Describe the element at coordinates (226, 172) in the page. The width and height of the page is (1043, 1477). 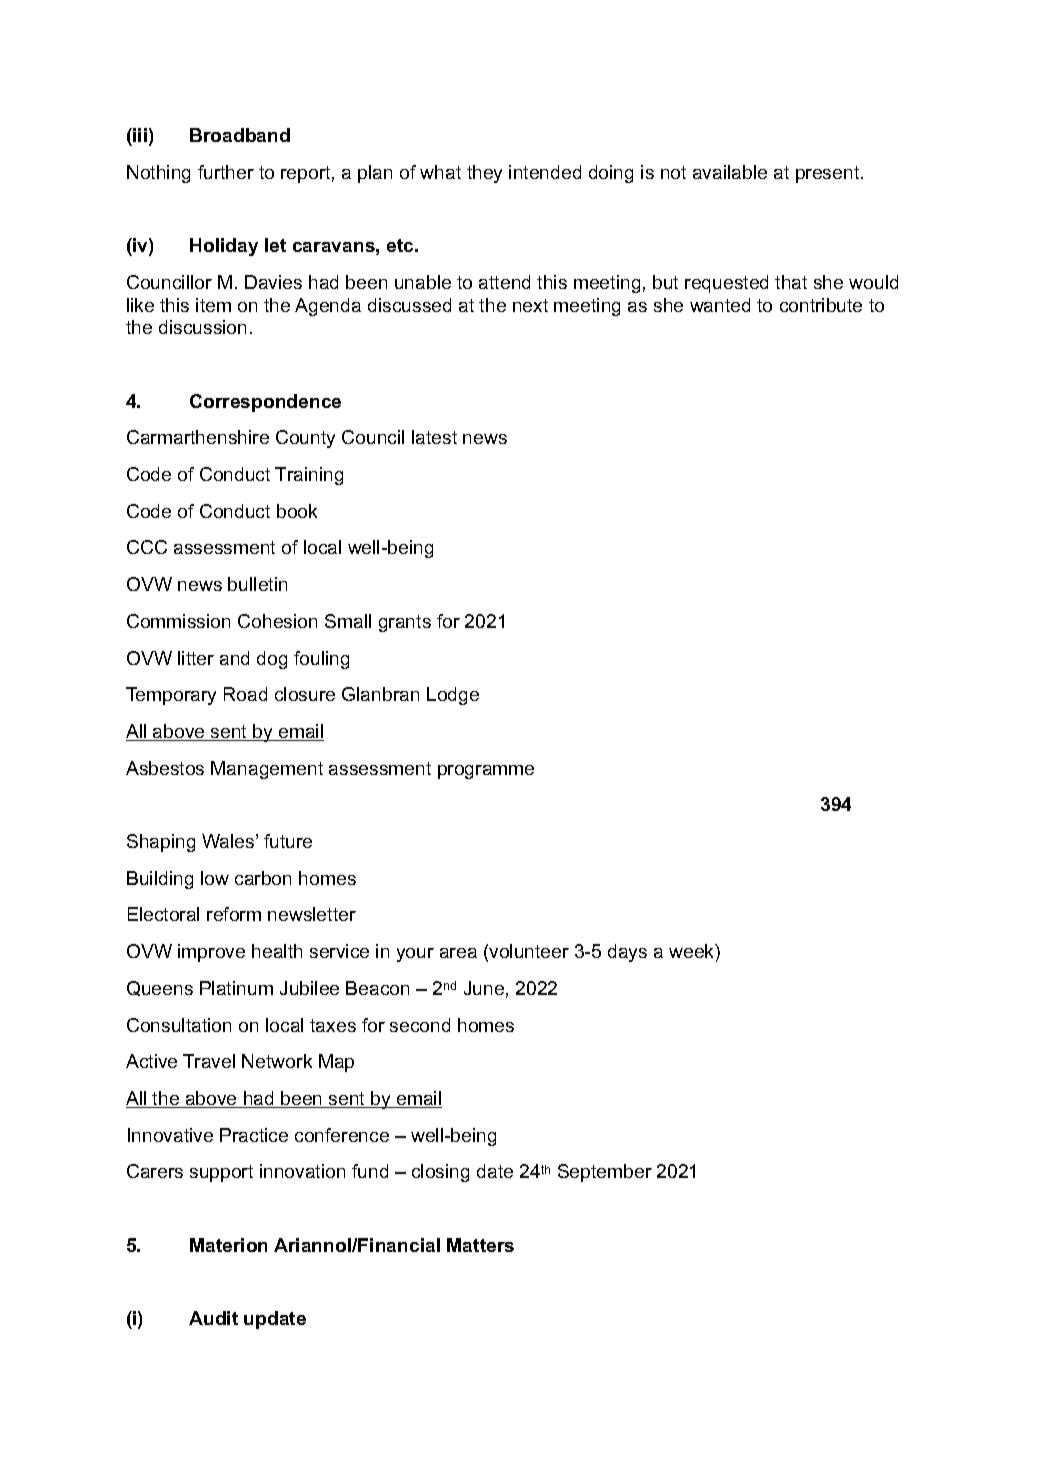
I see `further` at that location.
